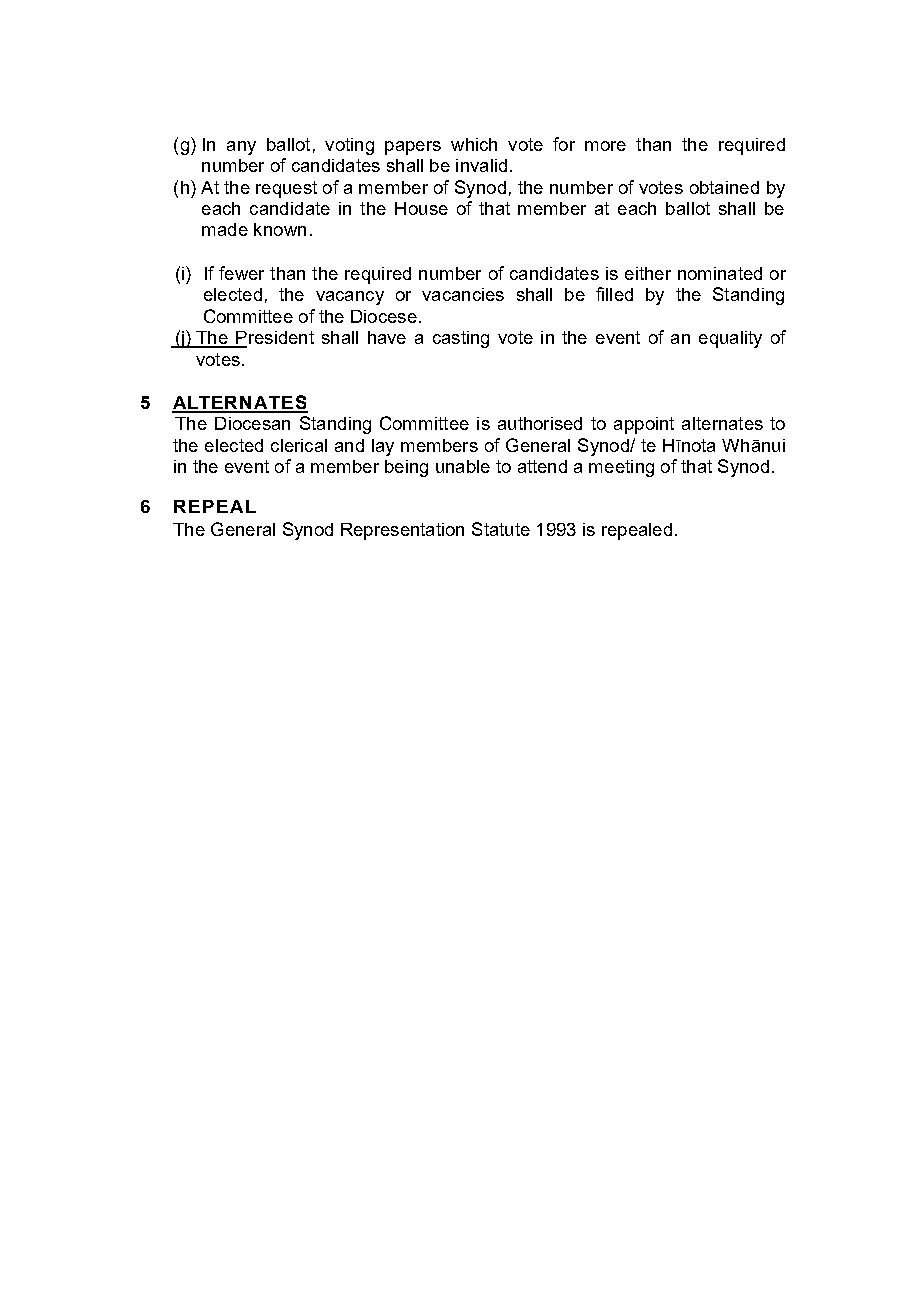 The width and height of the screenshot is (924, 1309). Describe the element at coordinates (540, 423) in the screenshot. I see `authorised` at that location.
